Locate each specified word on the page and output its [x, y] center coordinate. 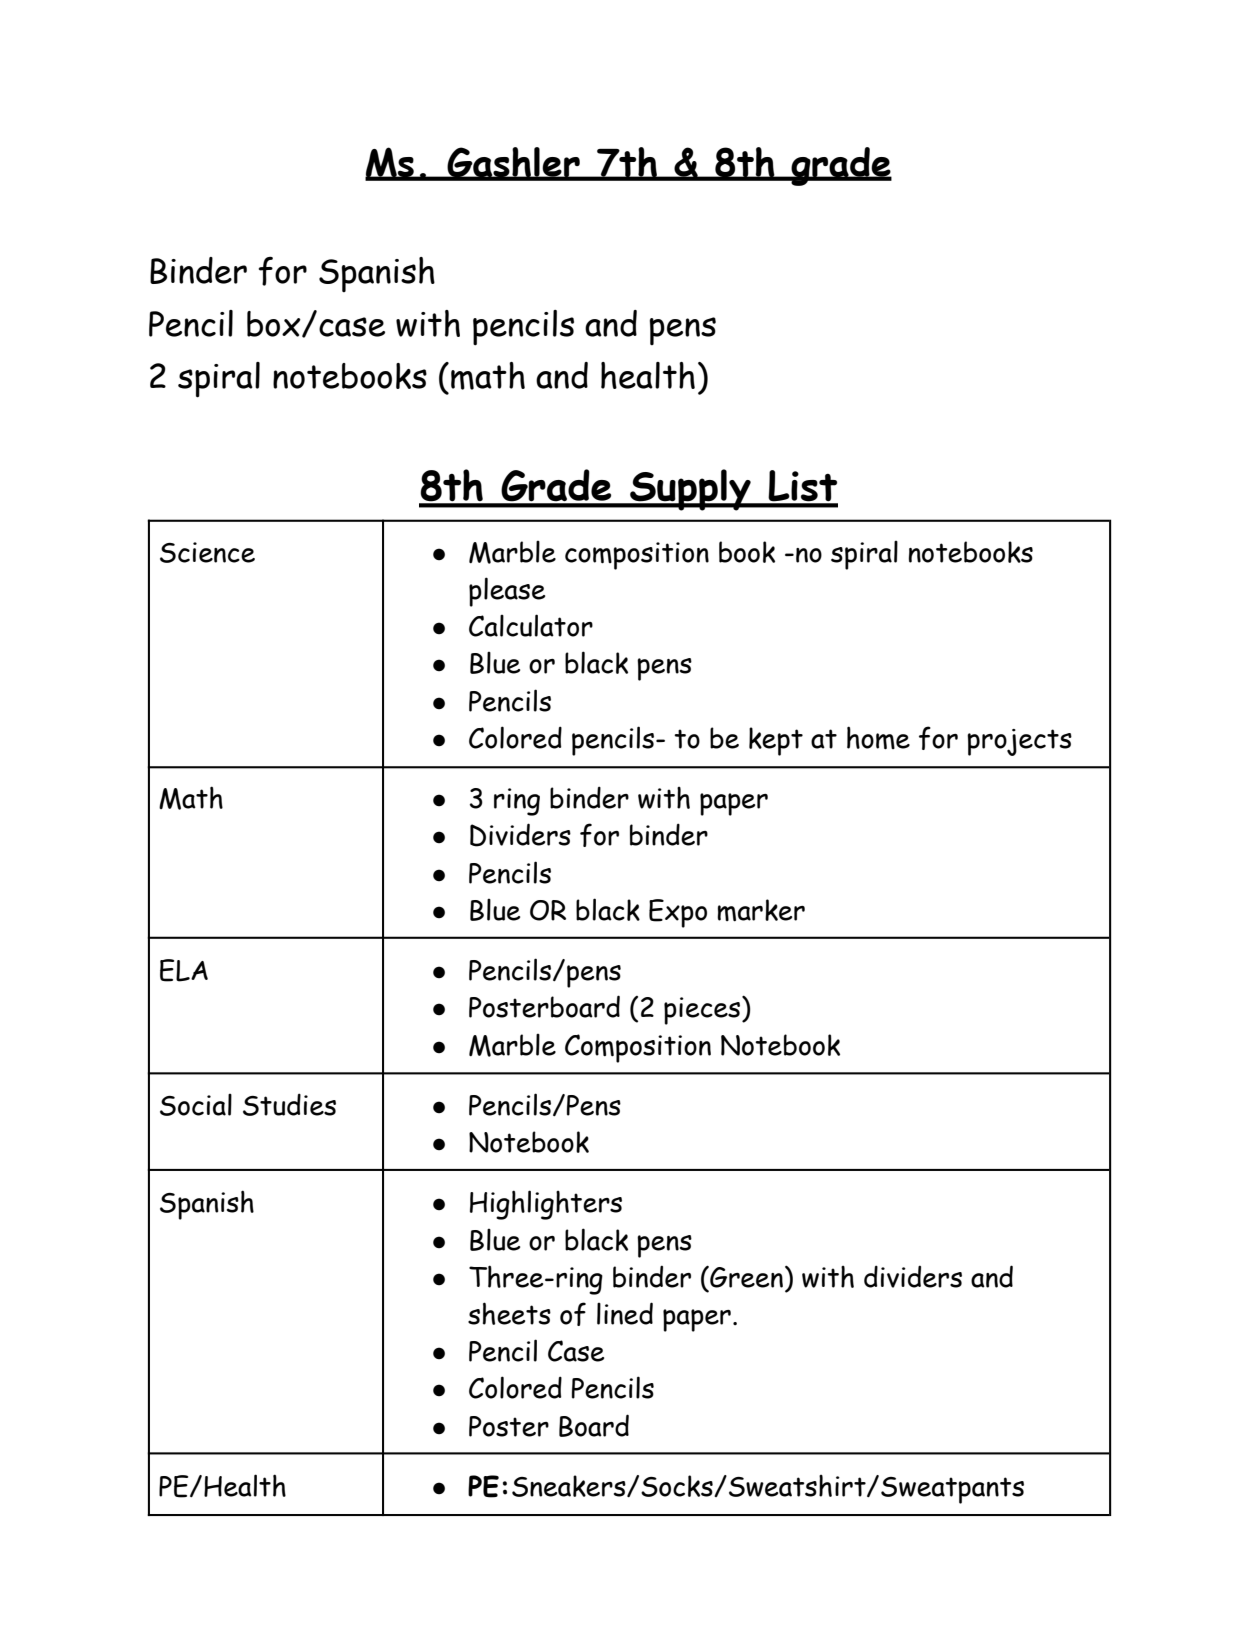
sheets [509, 1313]
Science [207, 552]
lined [625, 1313]
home [878, 738]
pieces [702, 1011]
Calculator [531, 625]
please [507, 592]
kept [776, 741]
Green [745, 1277]
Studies [289, 1104]
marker [761, 910]
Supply [690, 490]
